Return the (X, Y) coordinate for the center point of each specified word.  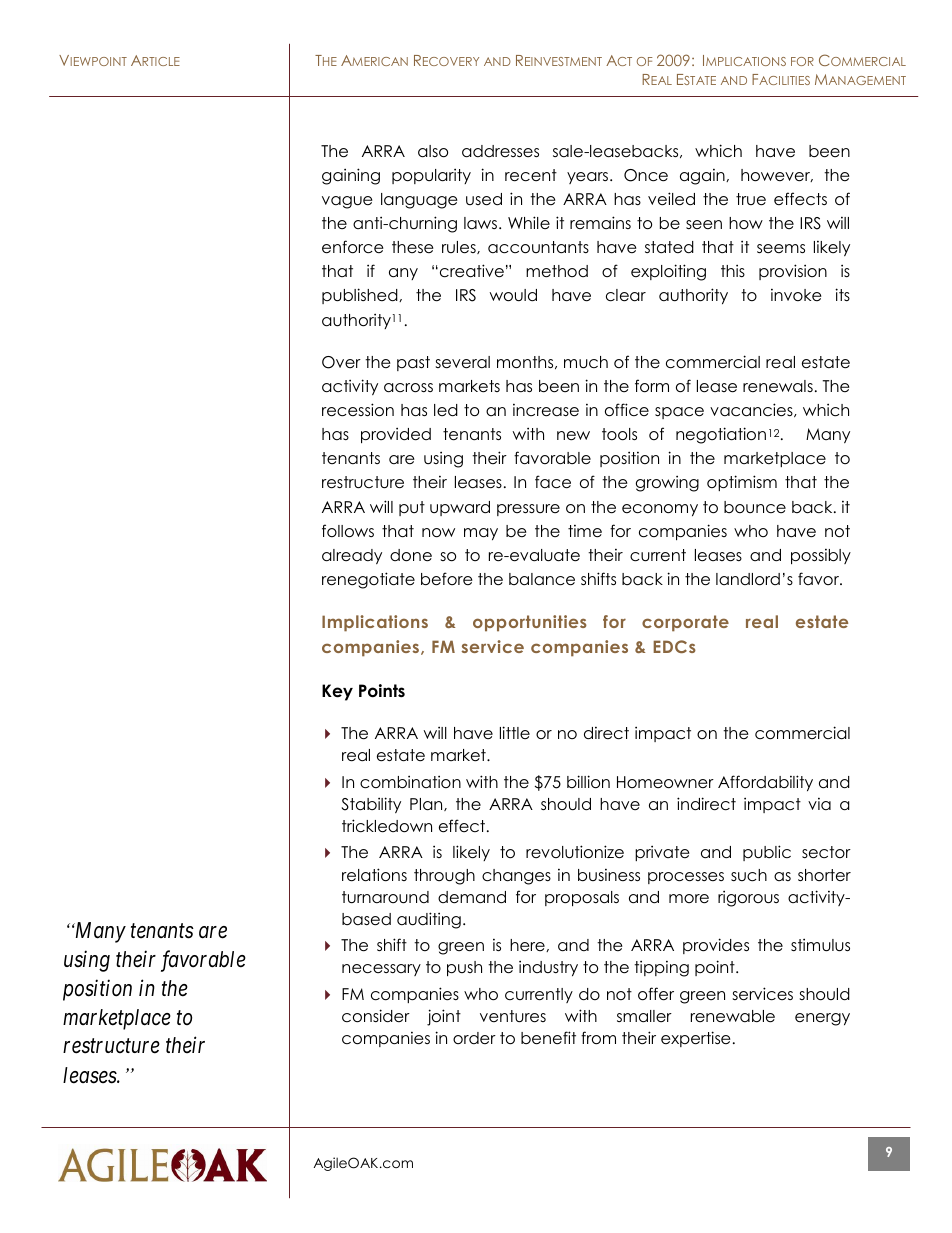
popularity (431, 176)
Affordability (765, 783)
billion (588, 782)
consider (376, 1016)
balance (542, 579)
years (589, 178)
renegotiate (368, 580)
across (408, 388)
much (586, 362)
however (777, 175)
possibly (821, 556)
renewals (778, 386)
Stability (371, 805)
